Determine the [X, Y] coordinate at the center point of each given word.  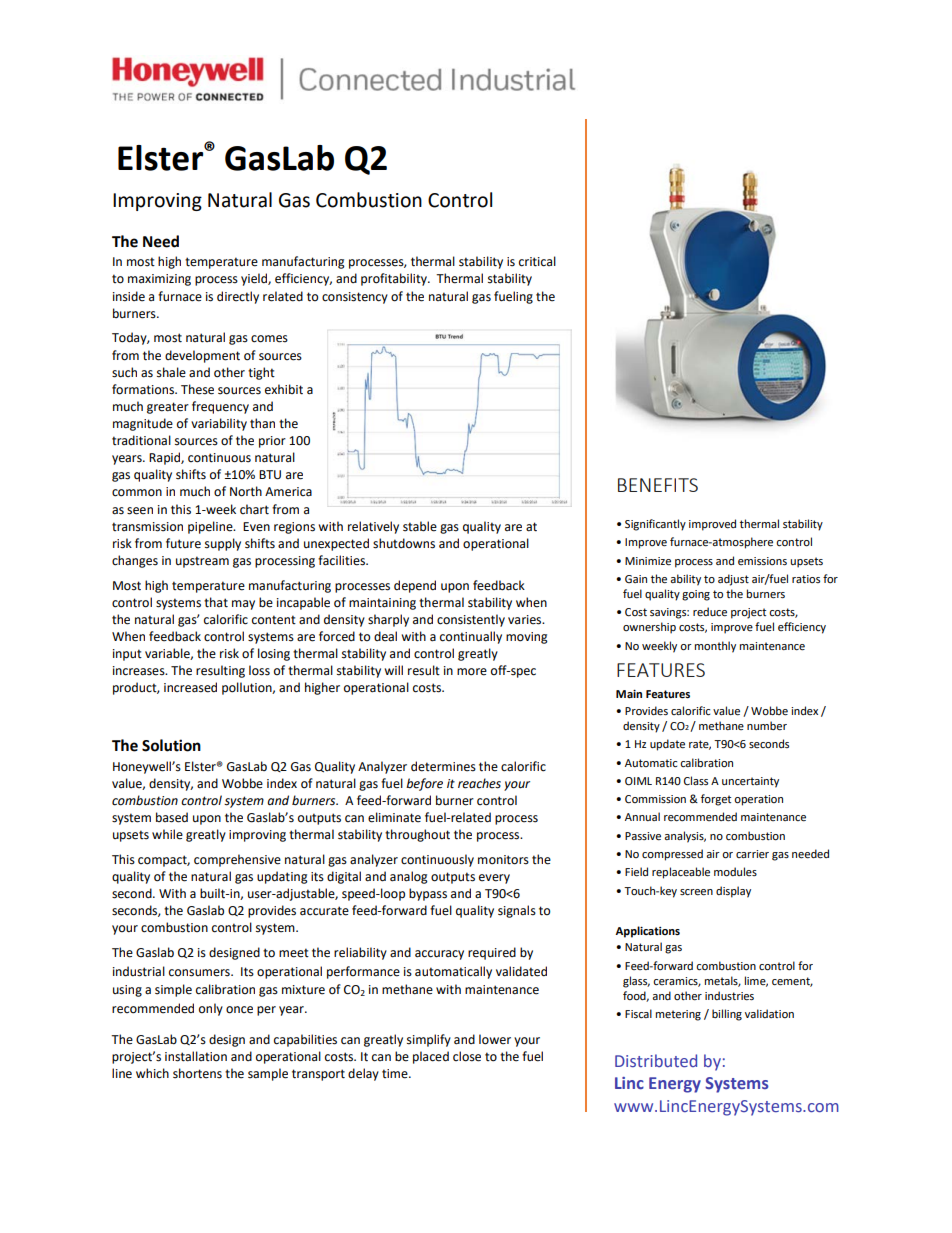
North [246, 491]
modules [735, 872]
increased [190, 687]
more [472, 672]
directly [238, 297]
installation [196, 1056]
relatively [373, 527]
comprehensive [237, 860]
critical [537, 261]
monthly [715, 647]
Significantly [655, 525]
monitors [503, 860]
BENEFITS [658, 485]
